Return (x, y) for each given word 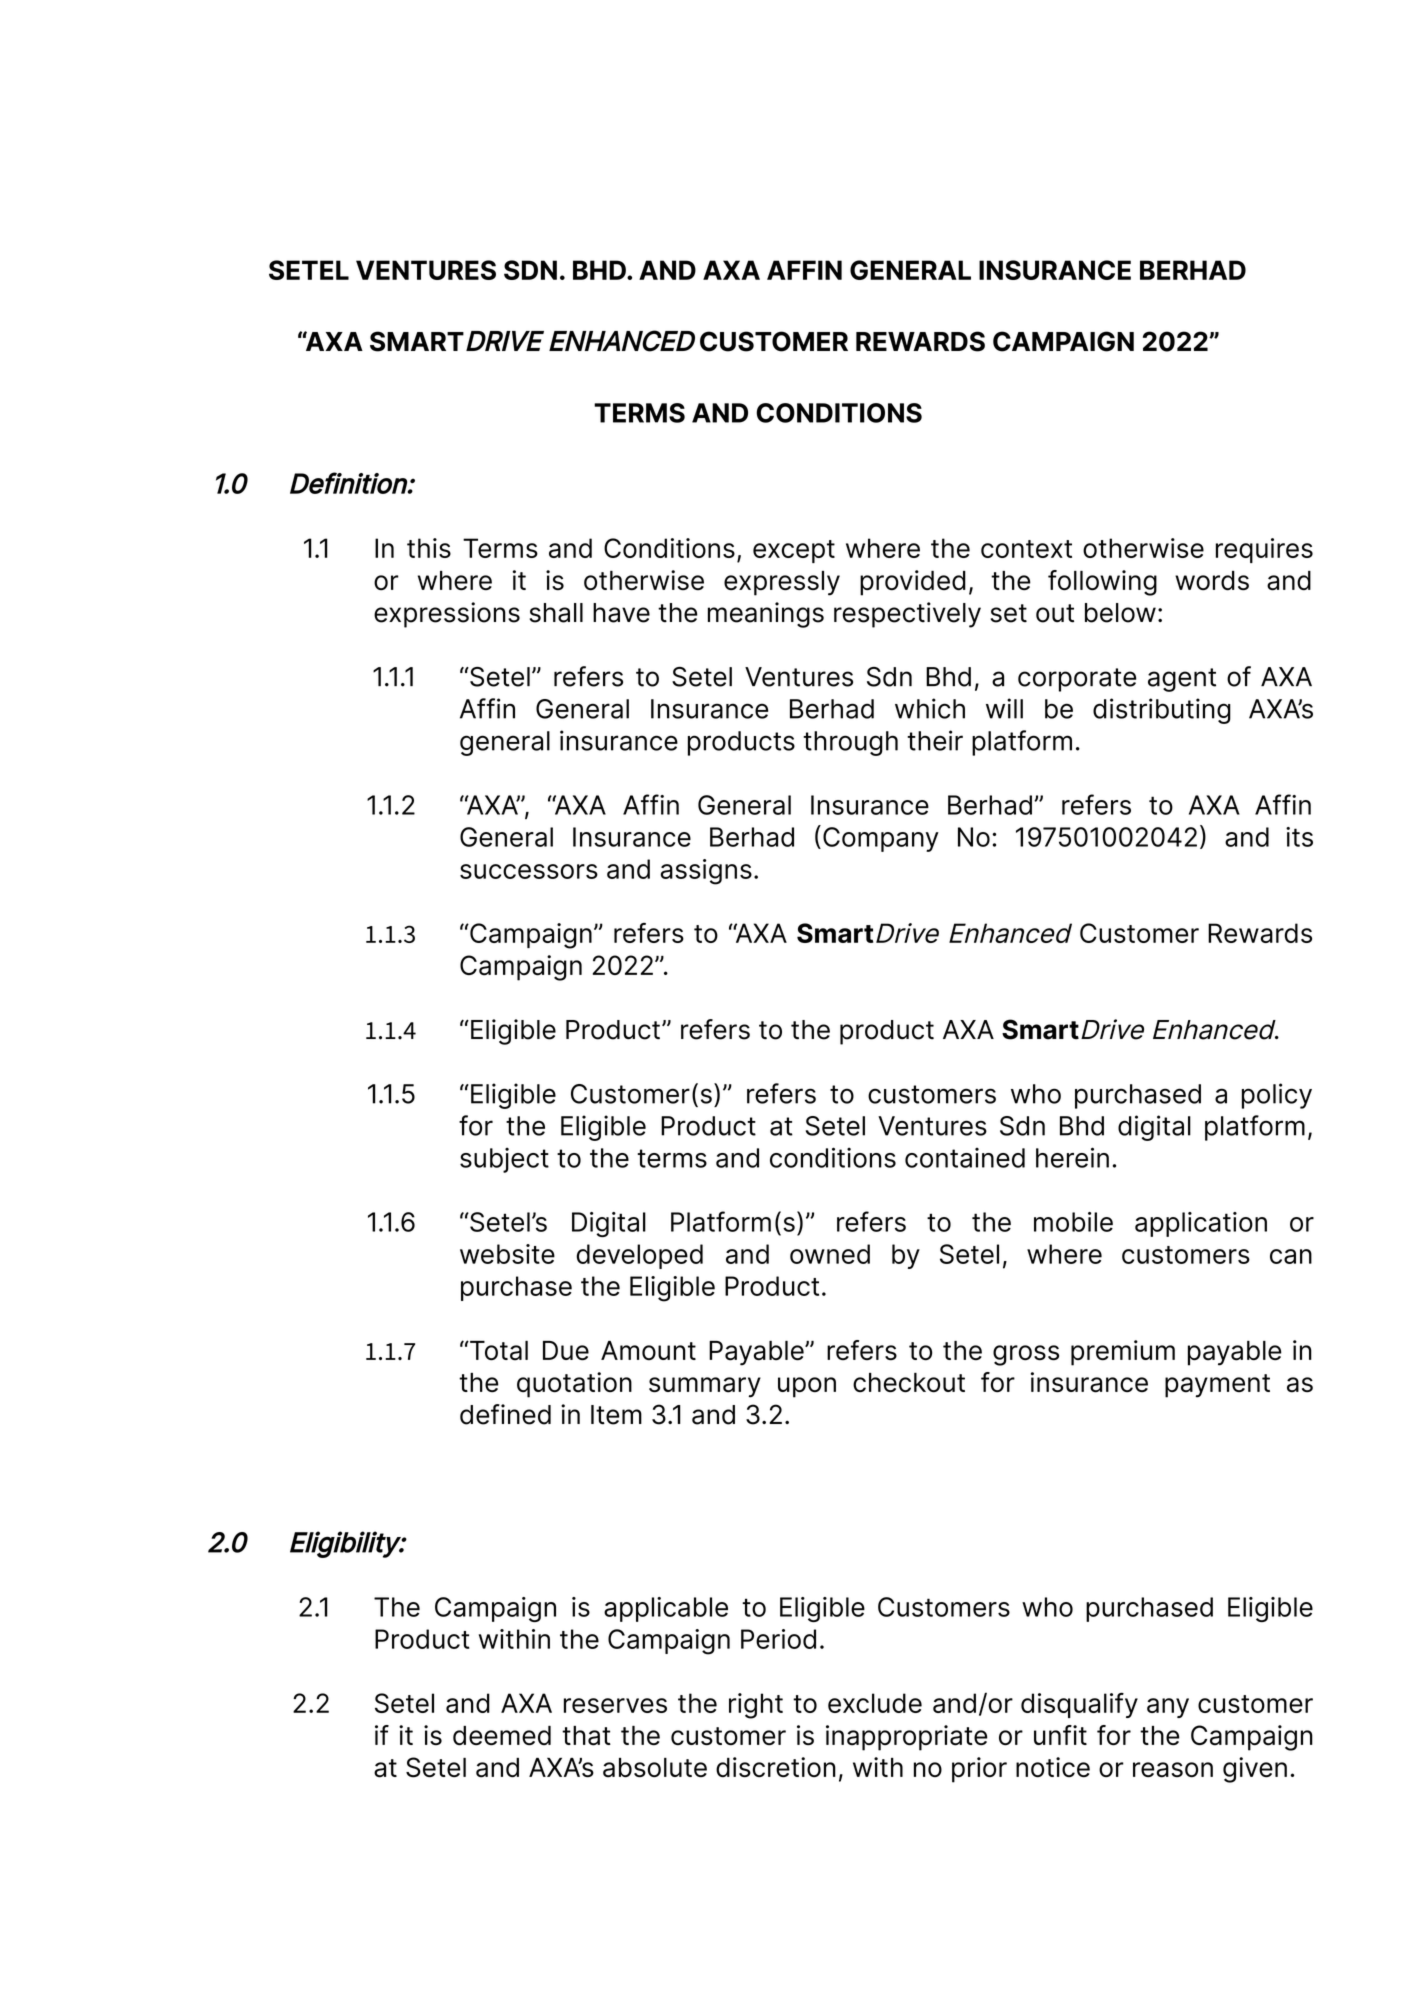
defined (505, 1414)
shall (556, 613)
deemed (502, 1736)
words (1212, 581)
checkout (909, 1383)
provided (913, 583)
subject (504, 1160)
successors (529, 871)
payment (1217, 1386)
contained (965, 1158)
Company (881, 839)
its (1299, 837)
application (1201, 1224)
